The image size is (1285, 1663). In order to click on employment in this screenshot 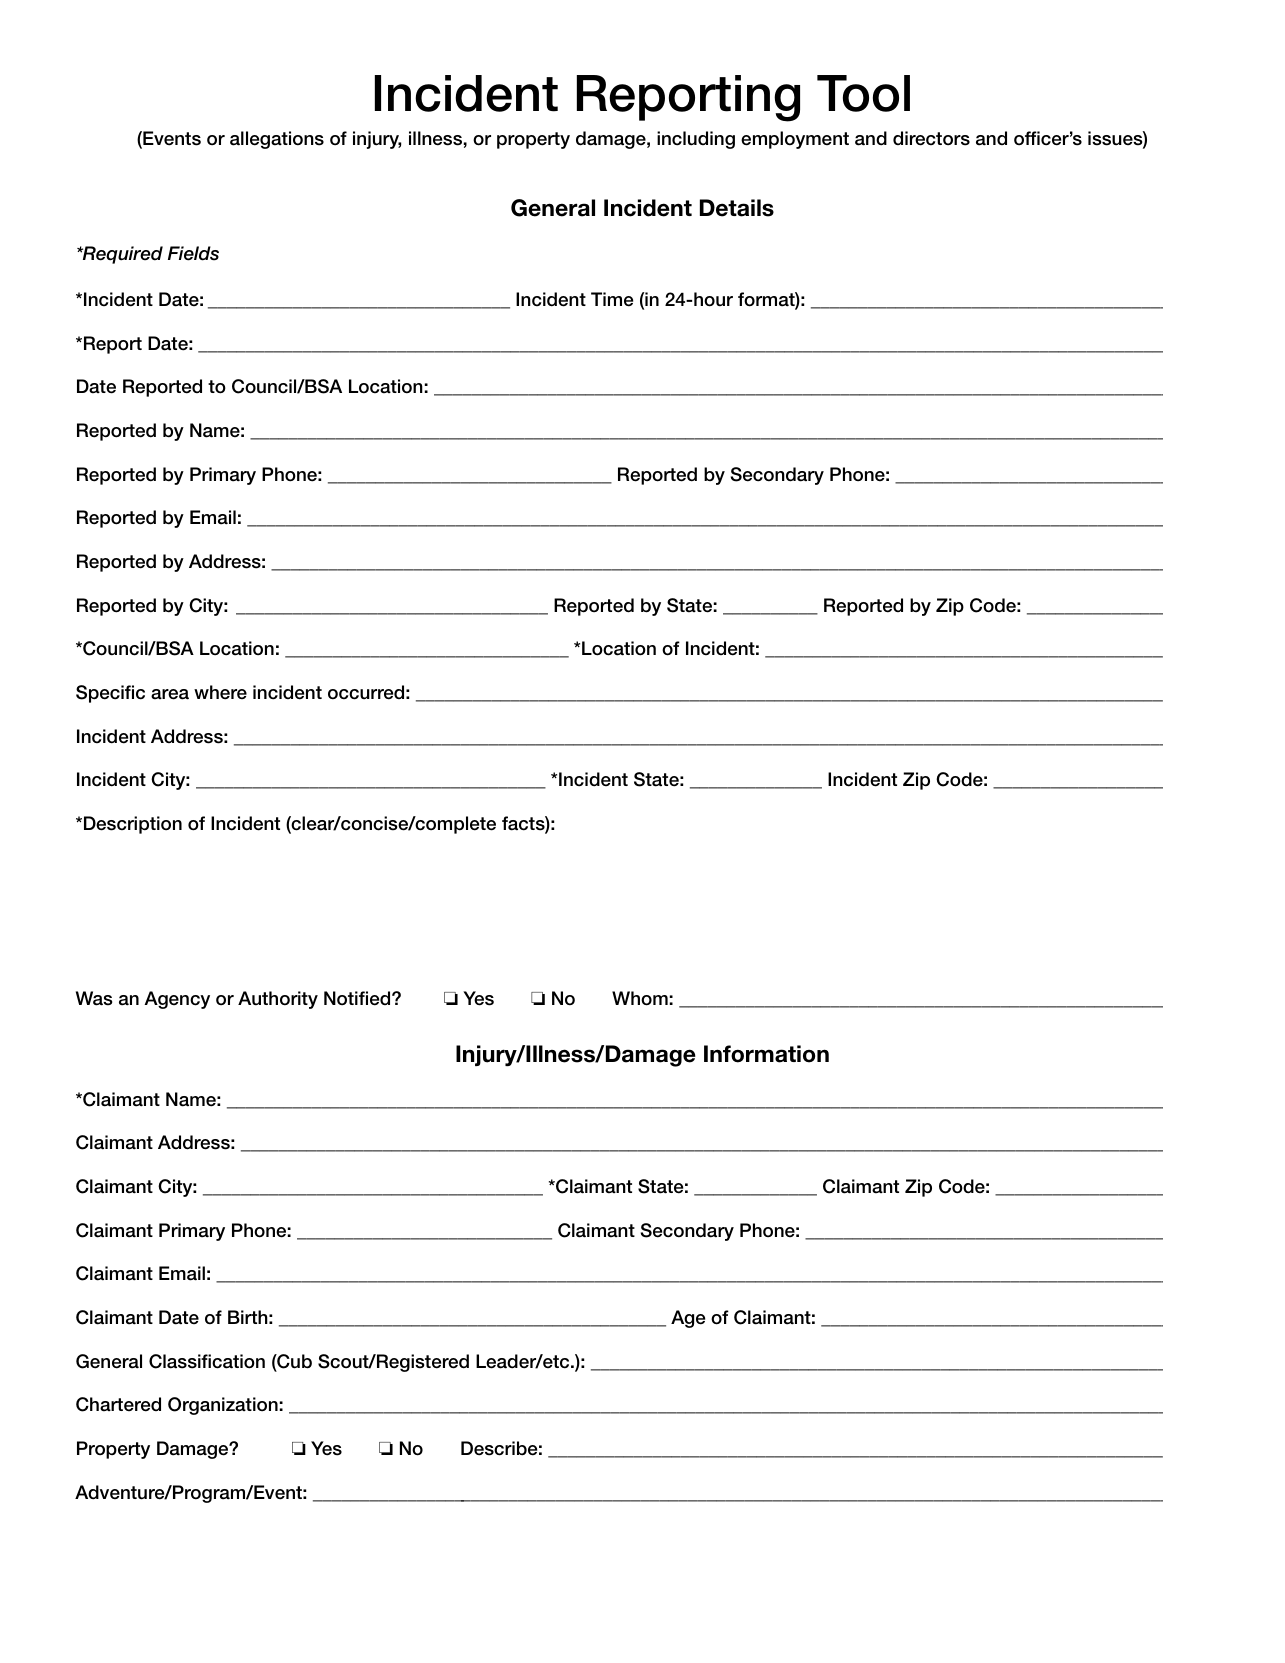, I will do `click(795, 140)`.
